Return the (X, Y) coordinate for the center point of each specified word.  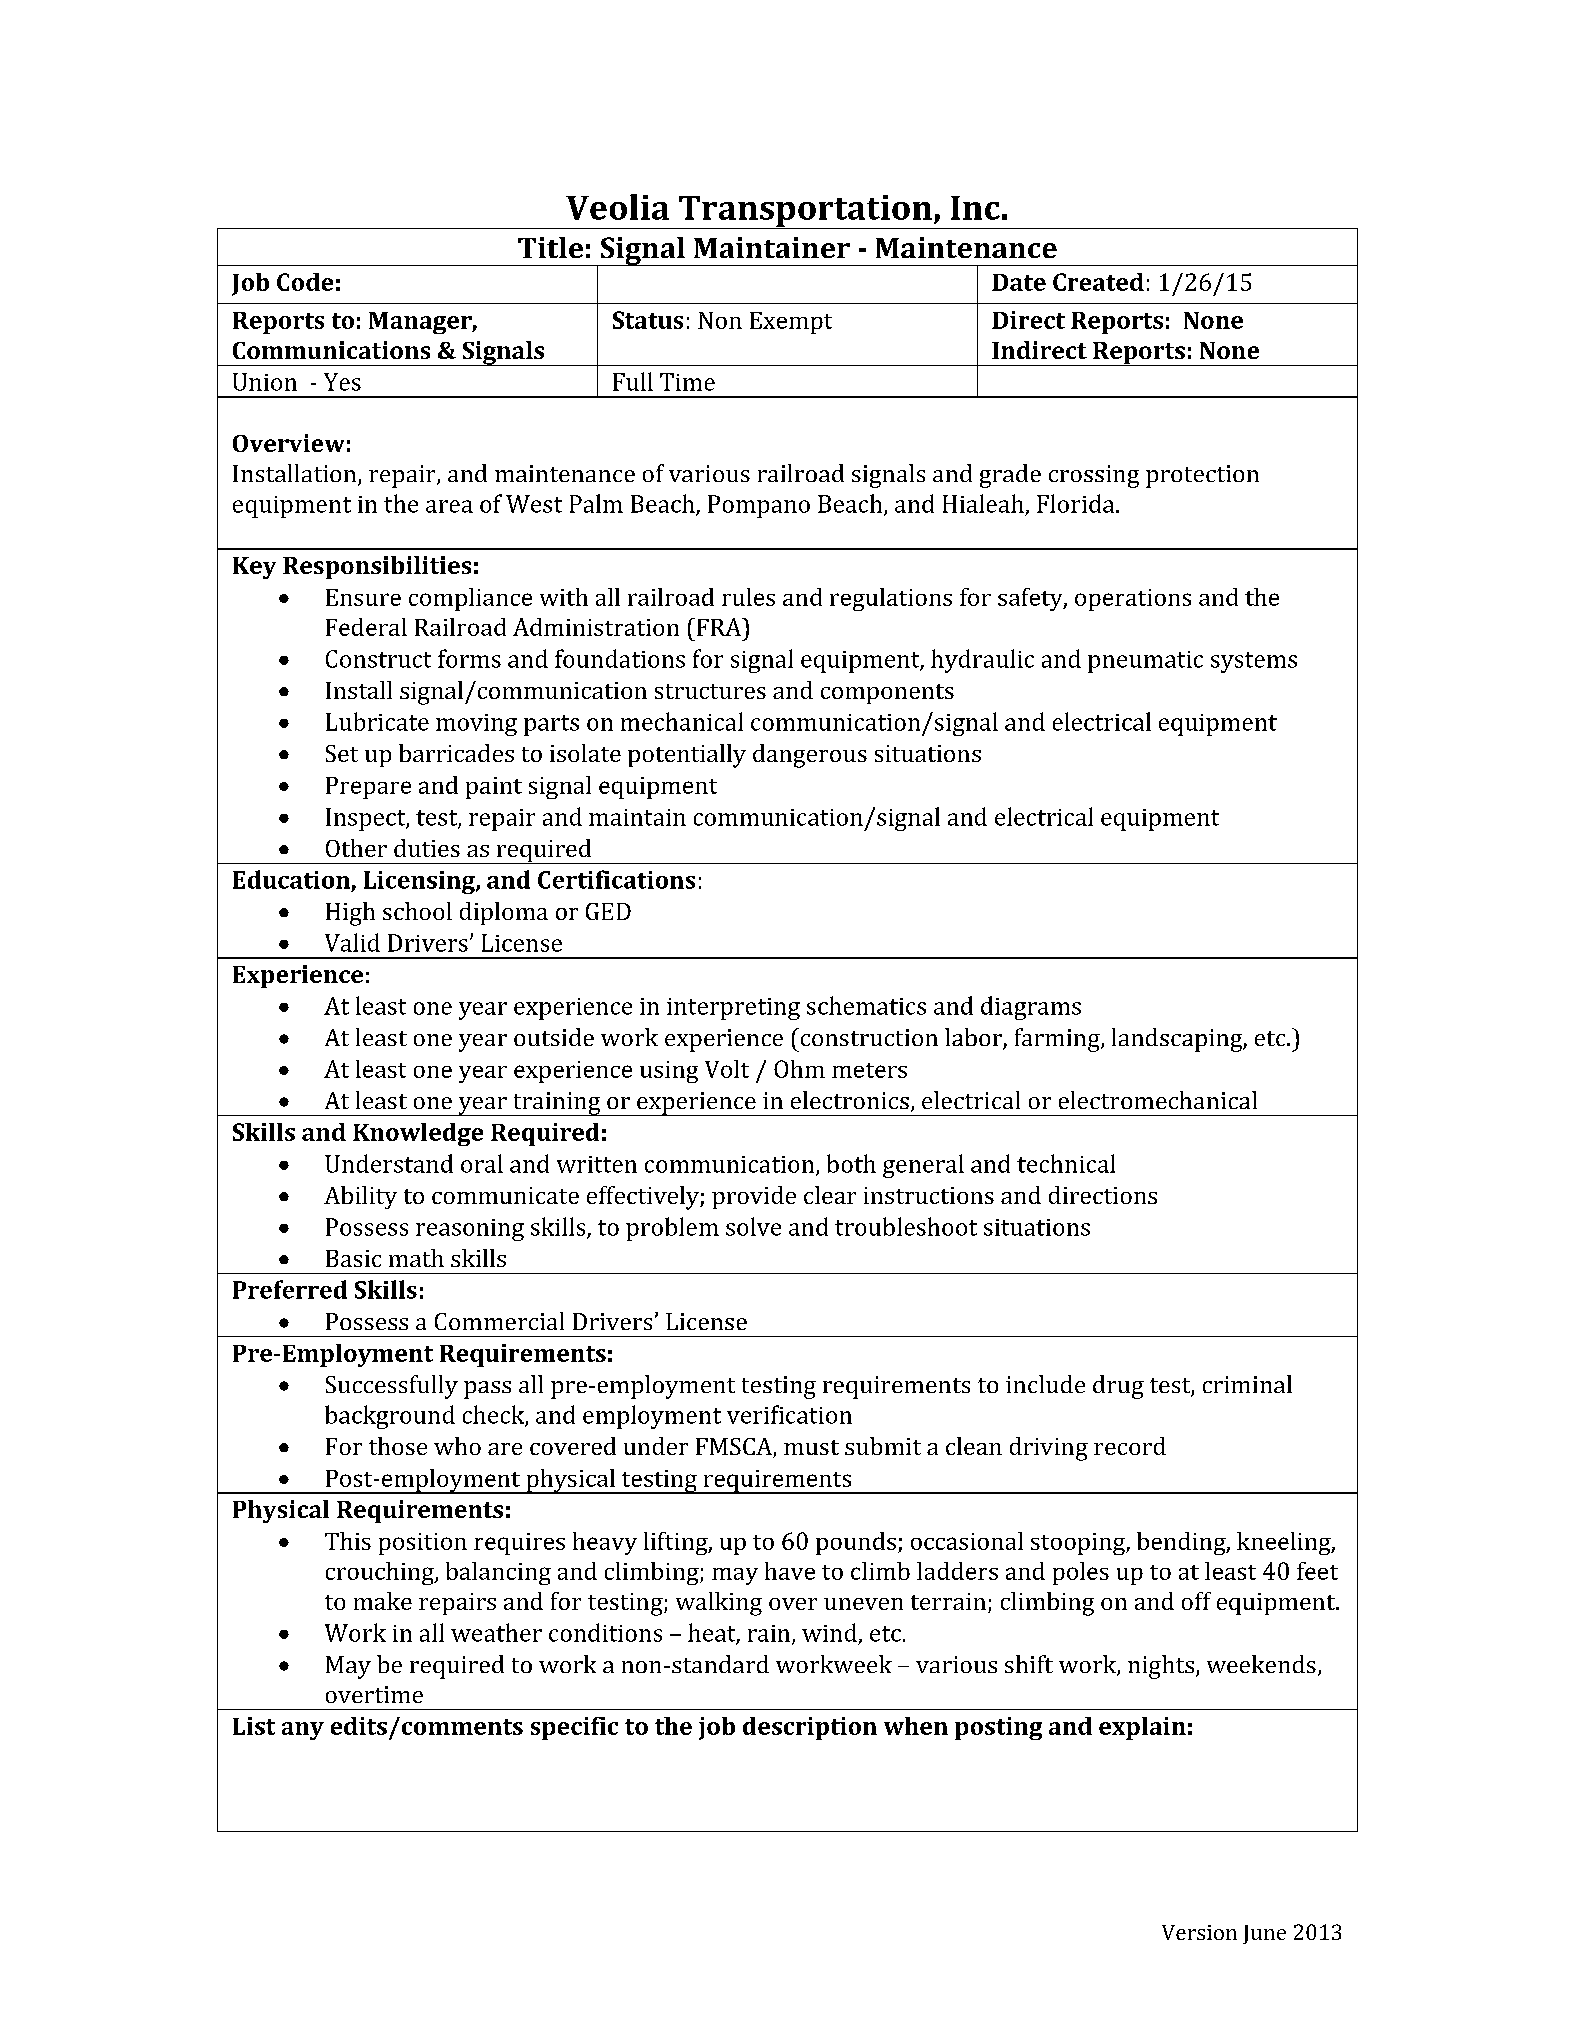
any (303, 1731)
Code (305, 282)
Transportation (805, 212)
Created (1098, 282)
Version (1199, 1932)
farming (1058, 1040)
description (810, 1728)
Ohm (799, 1069)
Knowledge (418, 1134)
